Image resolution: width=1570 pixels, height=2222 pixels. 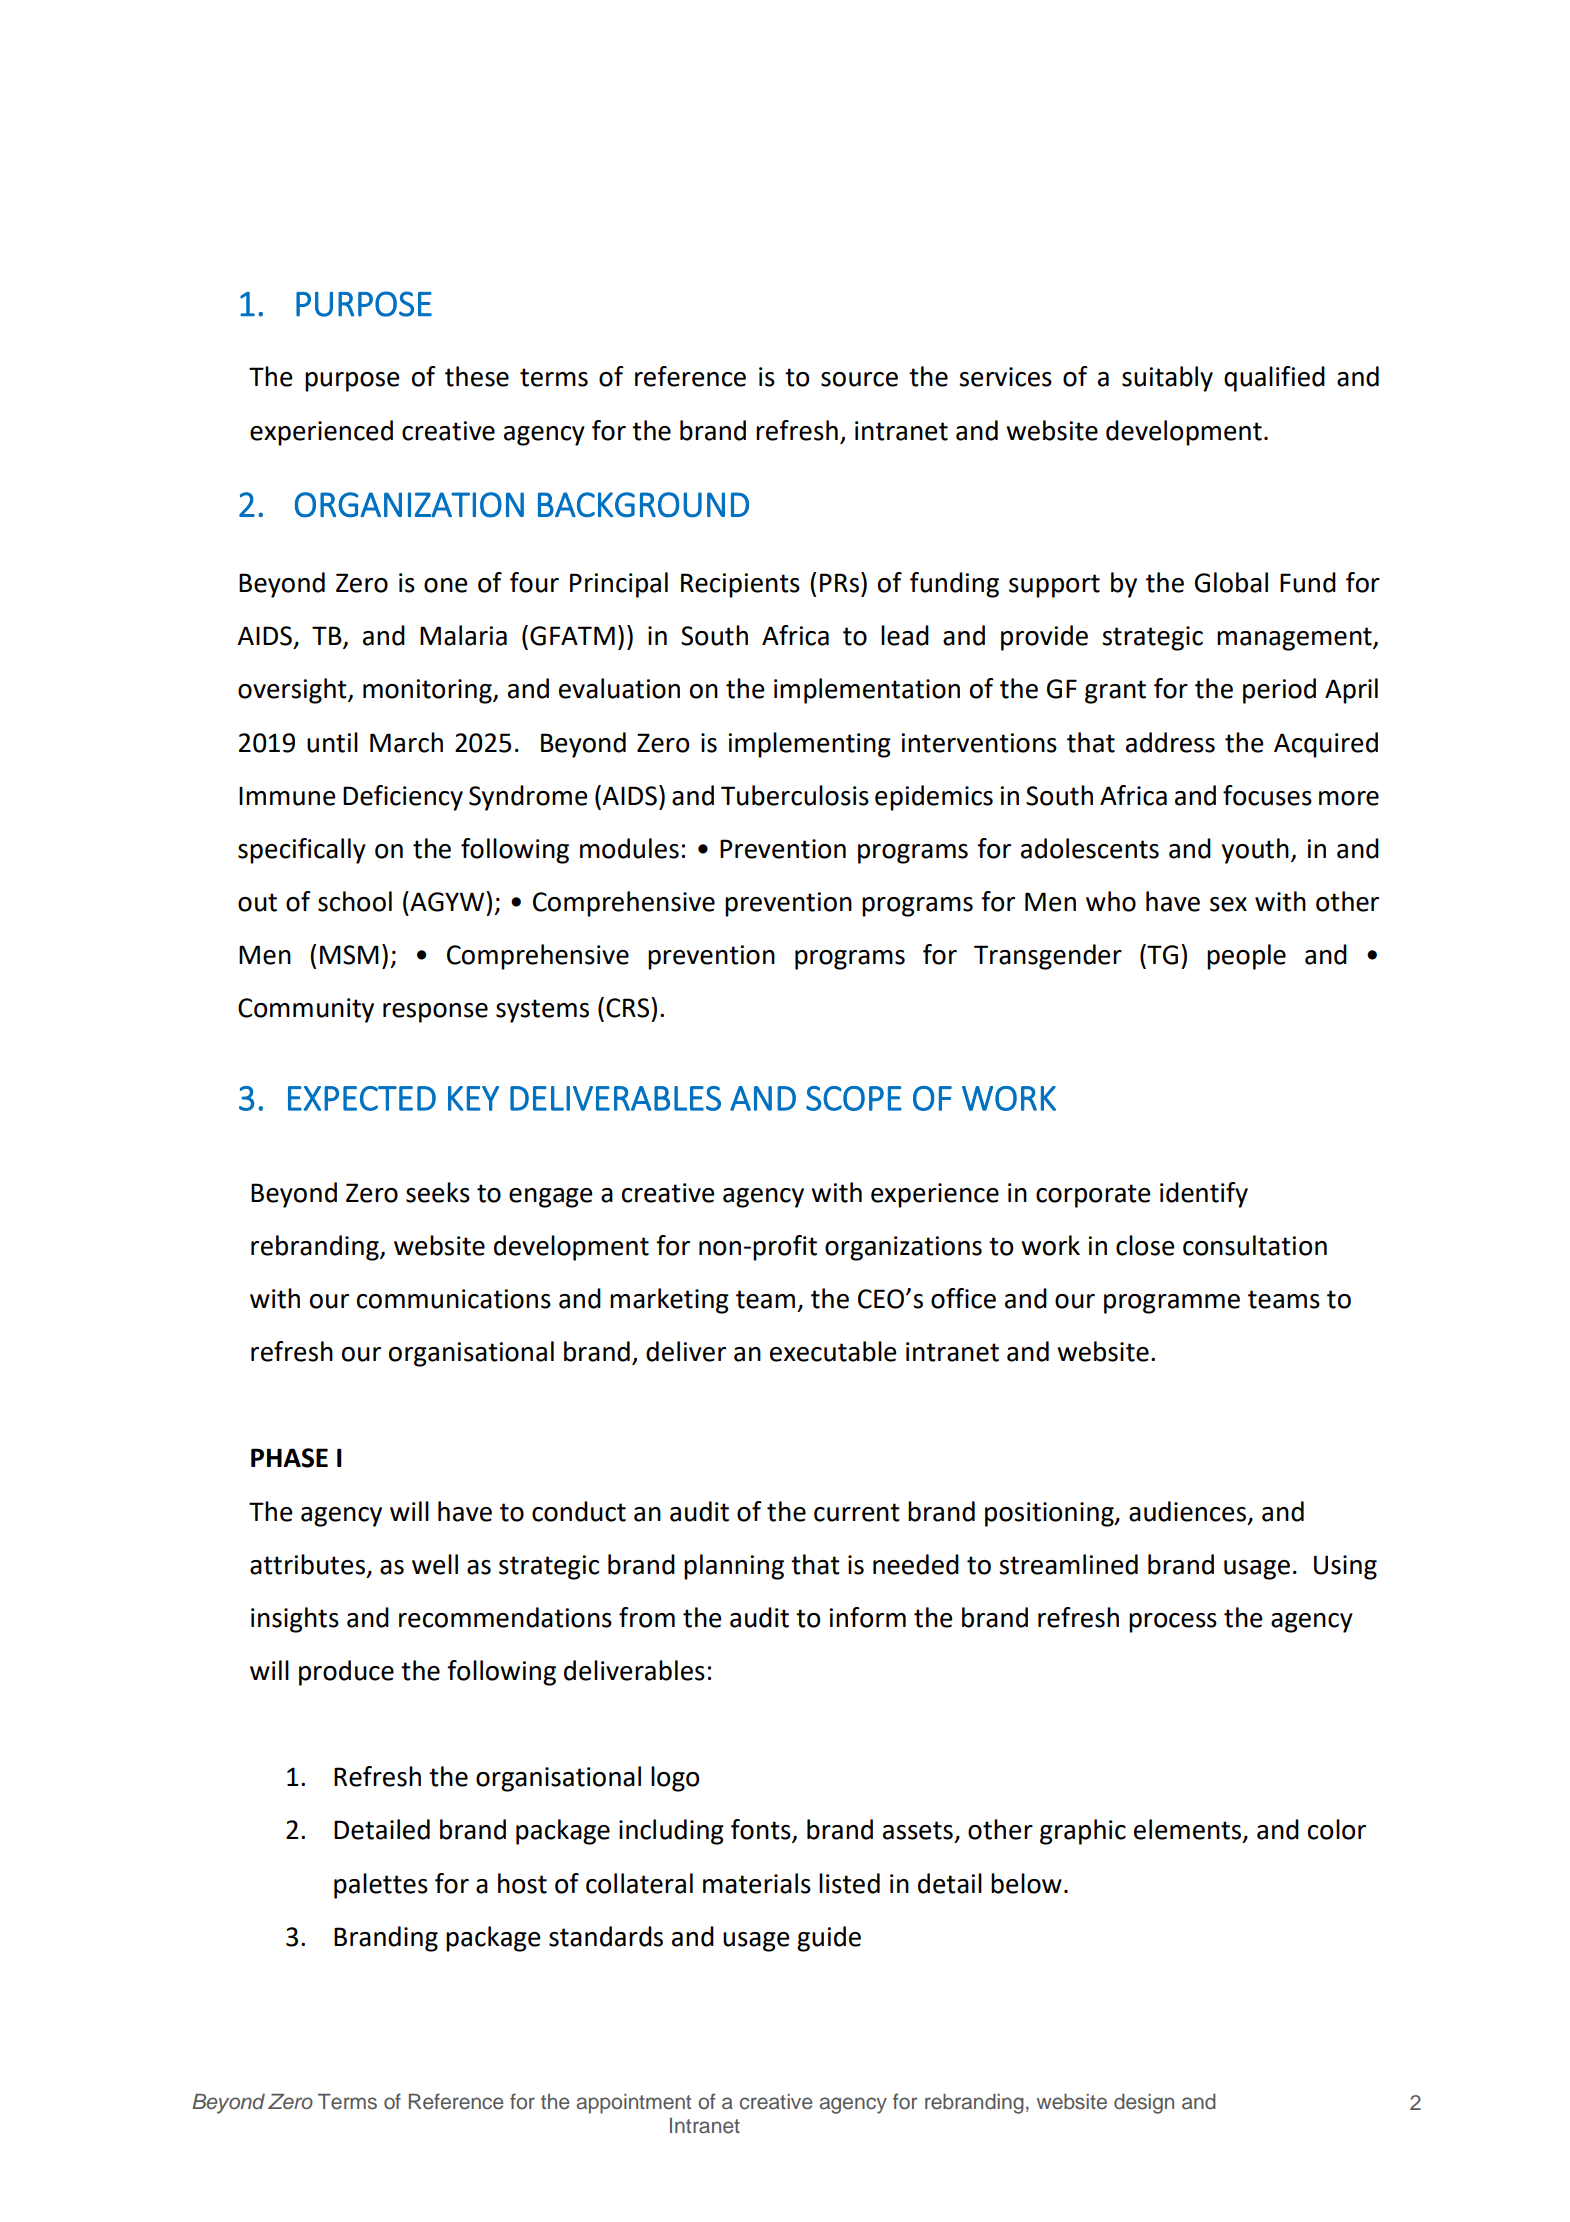 I want to click on palettes, so click(x=381, y=1886).
